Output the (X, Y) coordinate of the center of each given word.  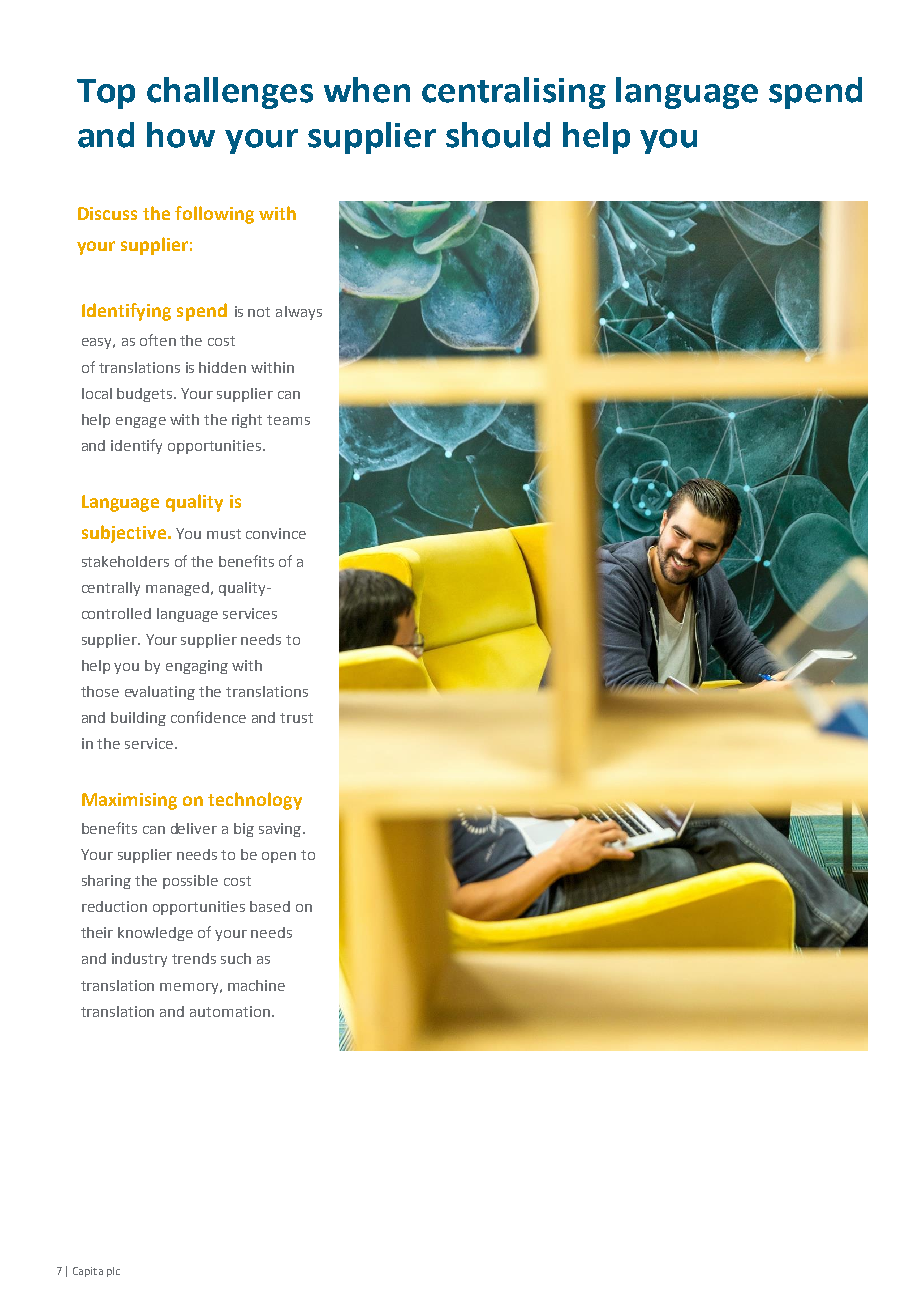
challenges (230, 93)
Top (106, 94)
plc (113, 1272)
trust (296, 718)
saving (280, 830)
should (498, 135)
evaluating (160, 693)
